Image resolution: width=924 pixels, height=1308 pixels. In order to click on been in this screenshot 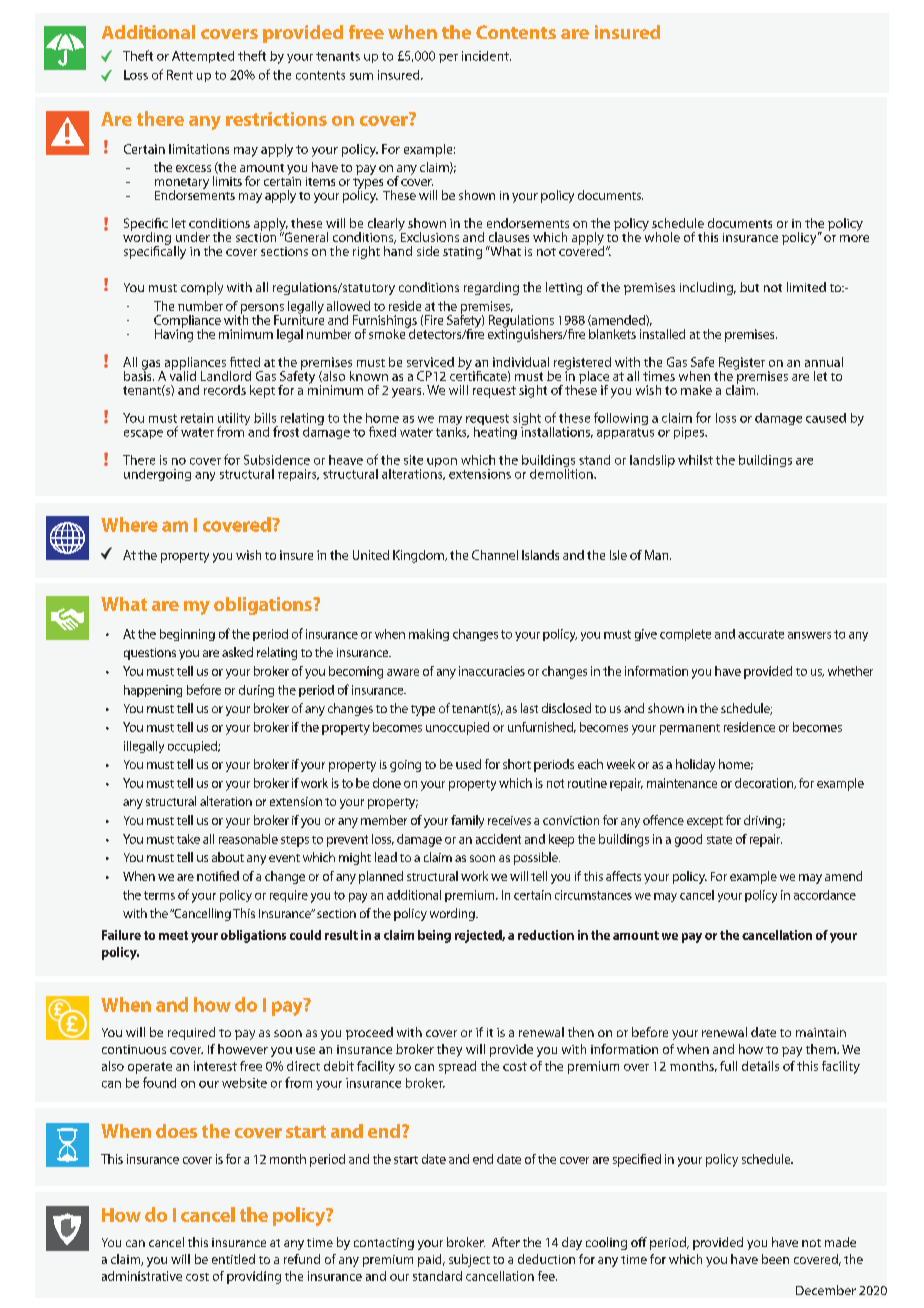, I will do `click(775, 1259)`.
